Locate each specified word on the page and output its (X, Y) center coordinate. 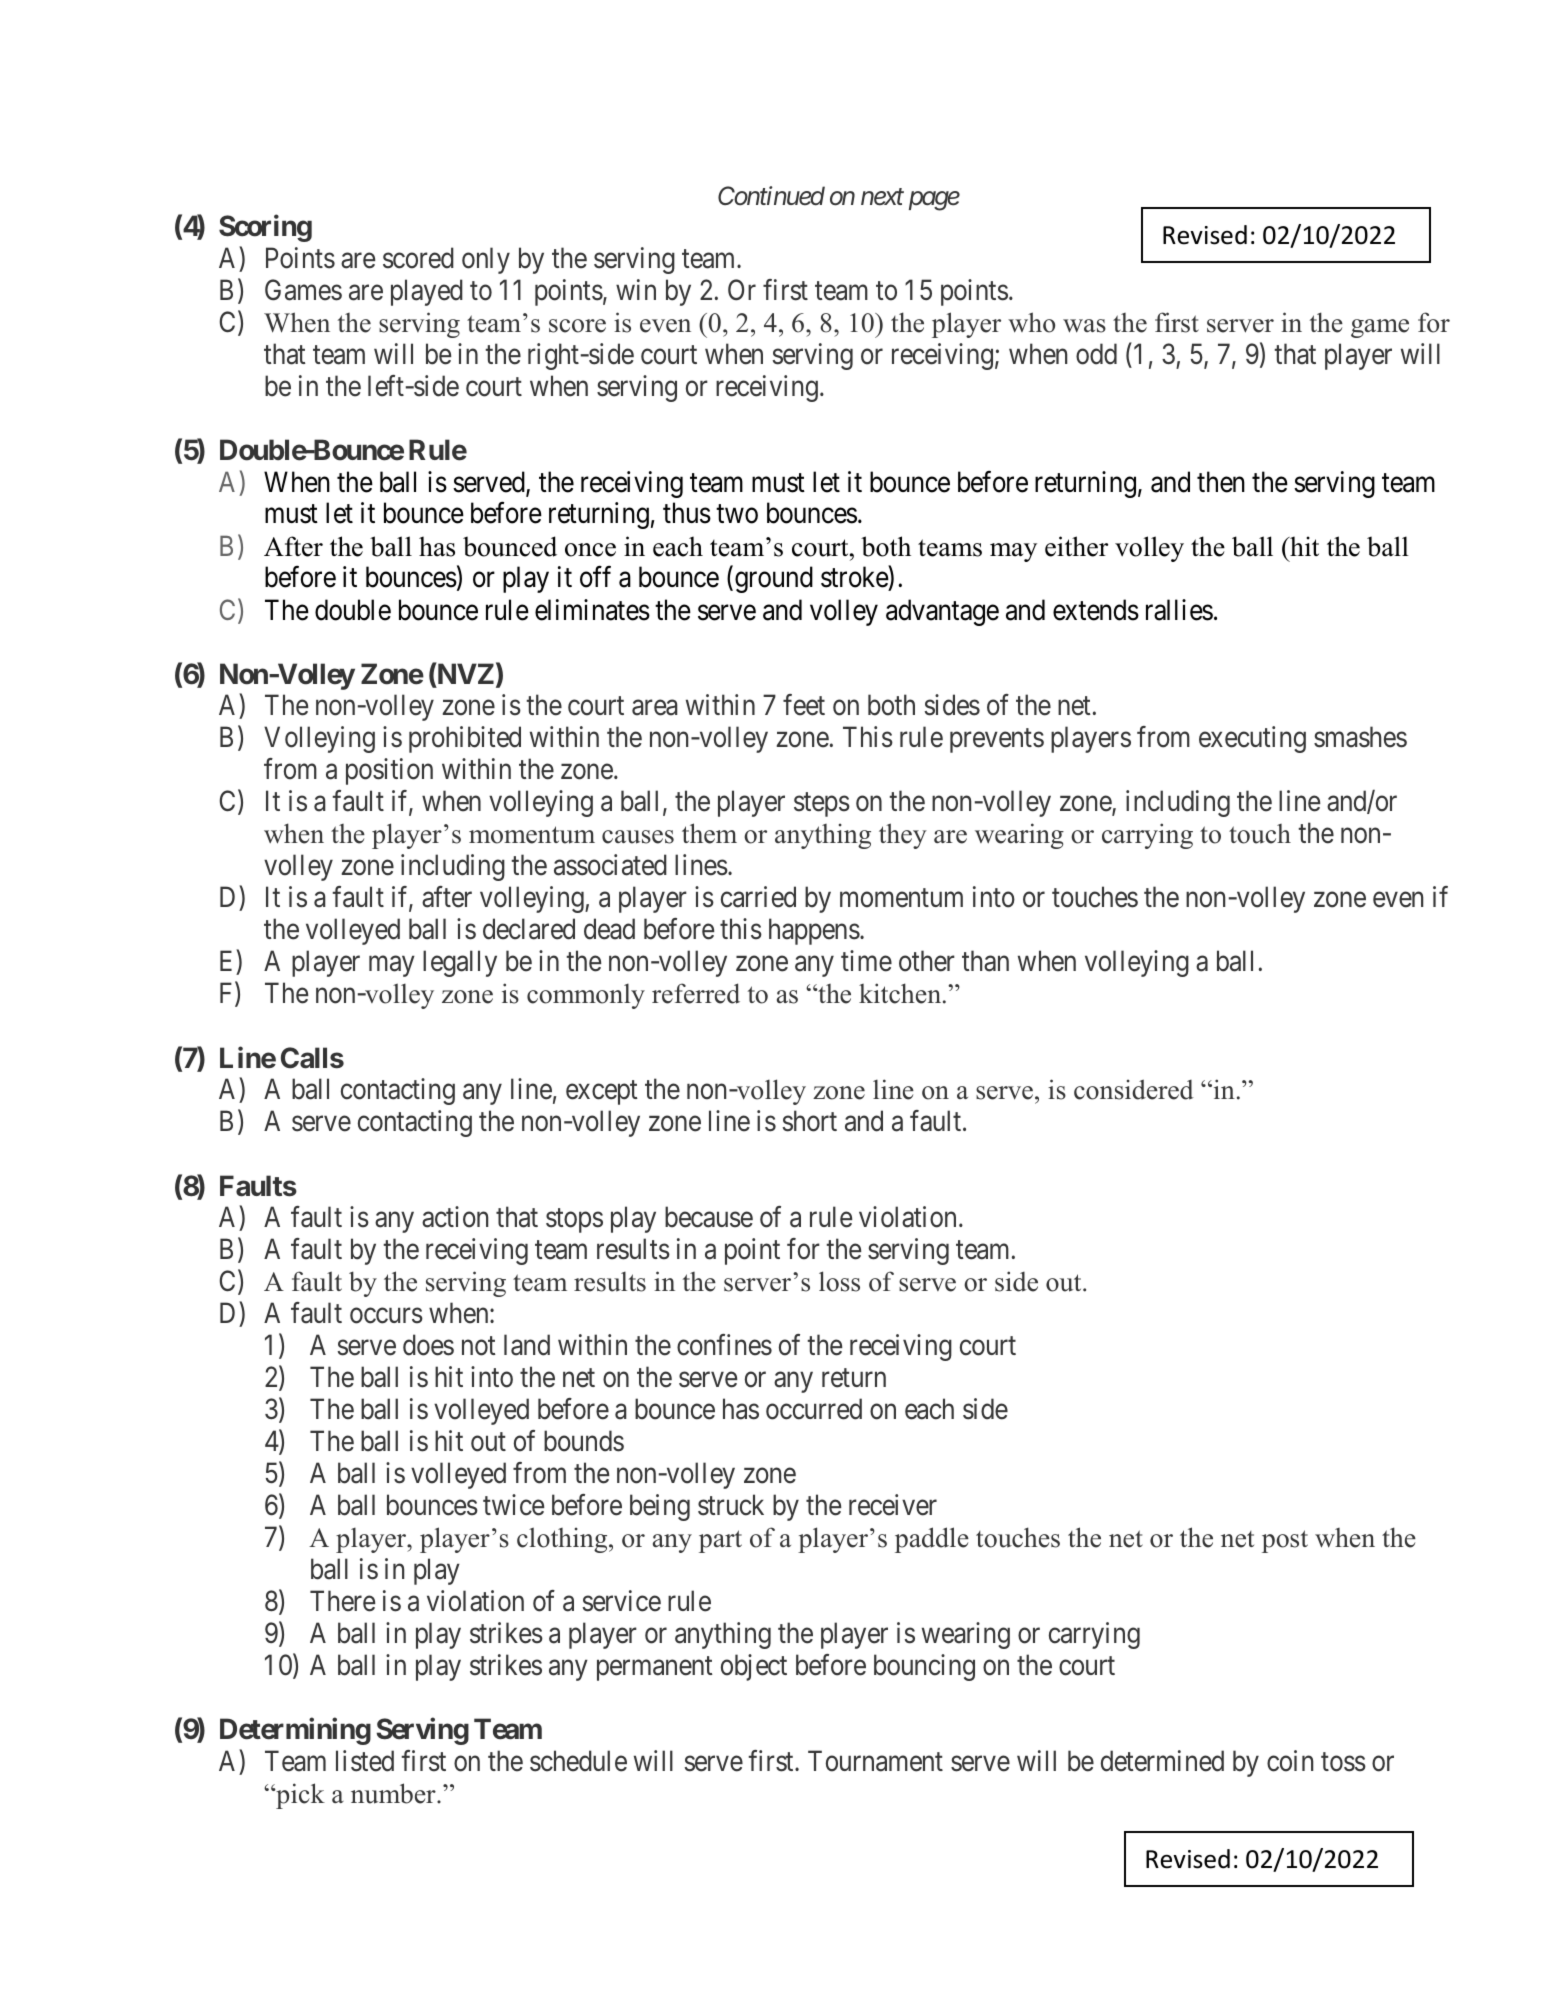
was (1084, 326)
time (866, 961)
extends (1096, 610)
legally (460, 963)
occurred (814, 1409)
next (882, 197)
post (1285, 1541)
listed (365, 1761)
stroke (855, 578)
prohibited (465, 739)
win (636, 289)
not (479, 1346)
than (985, 961)
